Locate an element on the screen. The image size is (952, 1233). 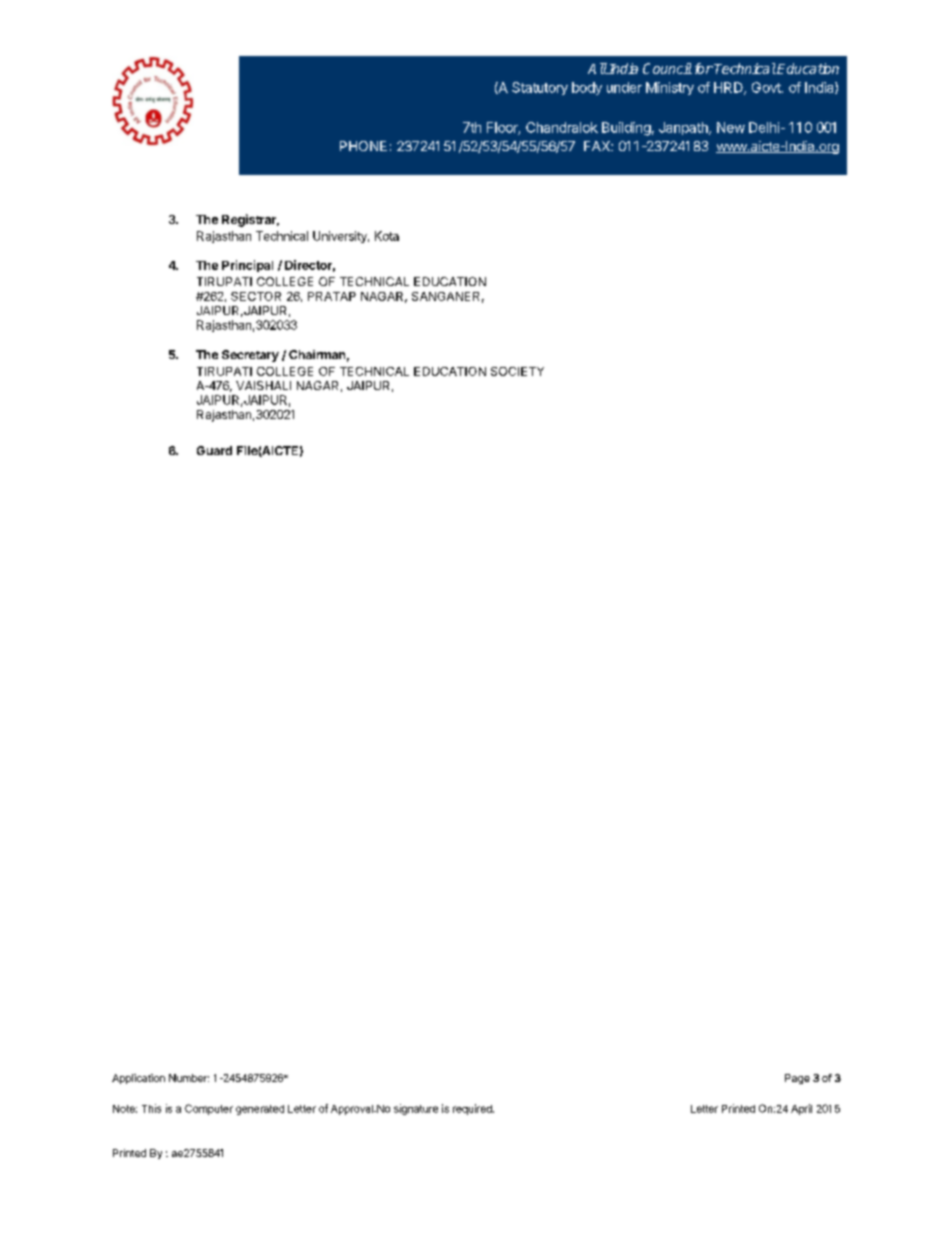
FAX is located at coordinates (598, 146).
